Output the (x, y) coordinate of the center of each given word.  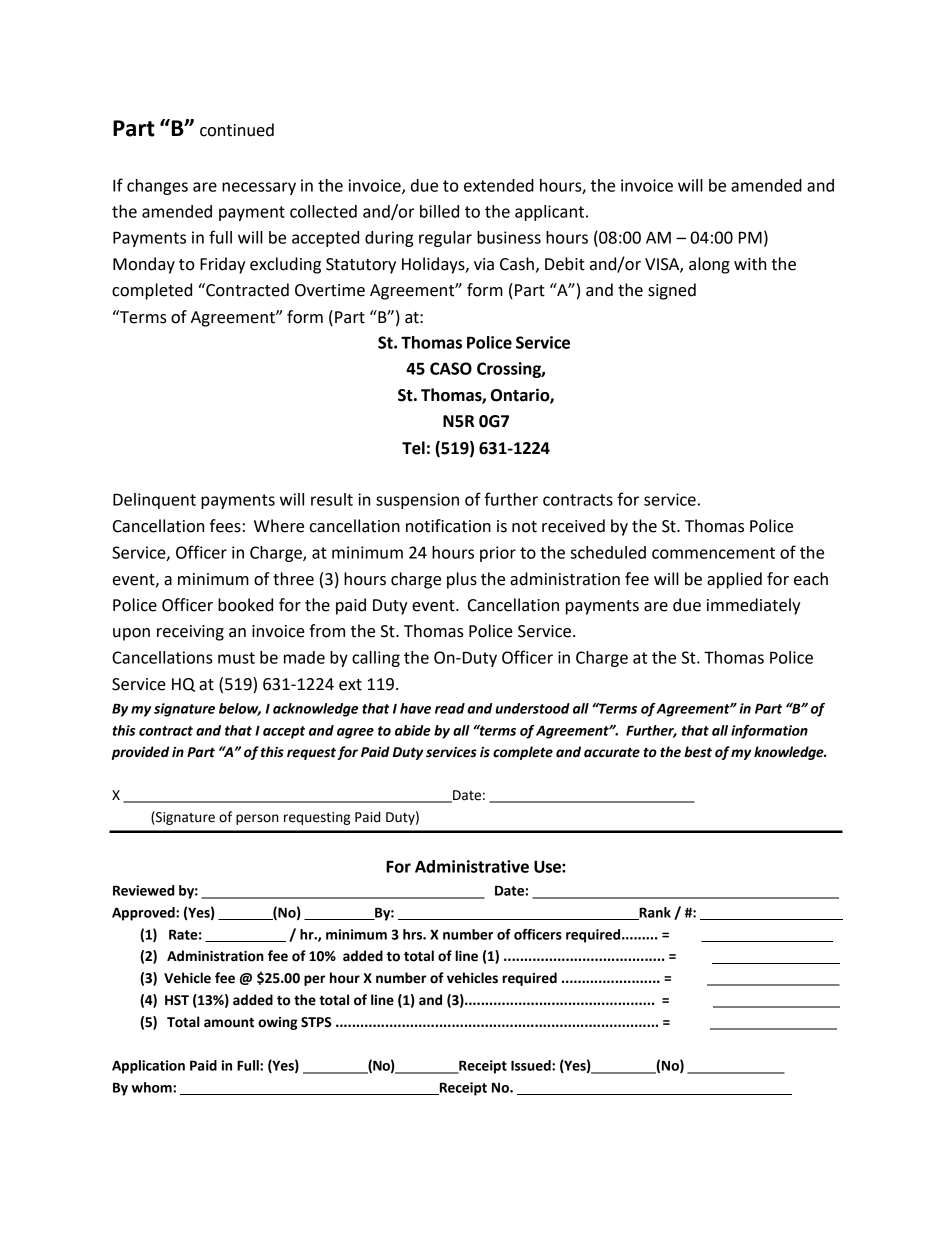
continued (237, 130)
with (750, 264)
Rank (654, 913)
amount (229, 1022)
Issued (532, 1065)
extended (499, 185)
